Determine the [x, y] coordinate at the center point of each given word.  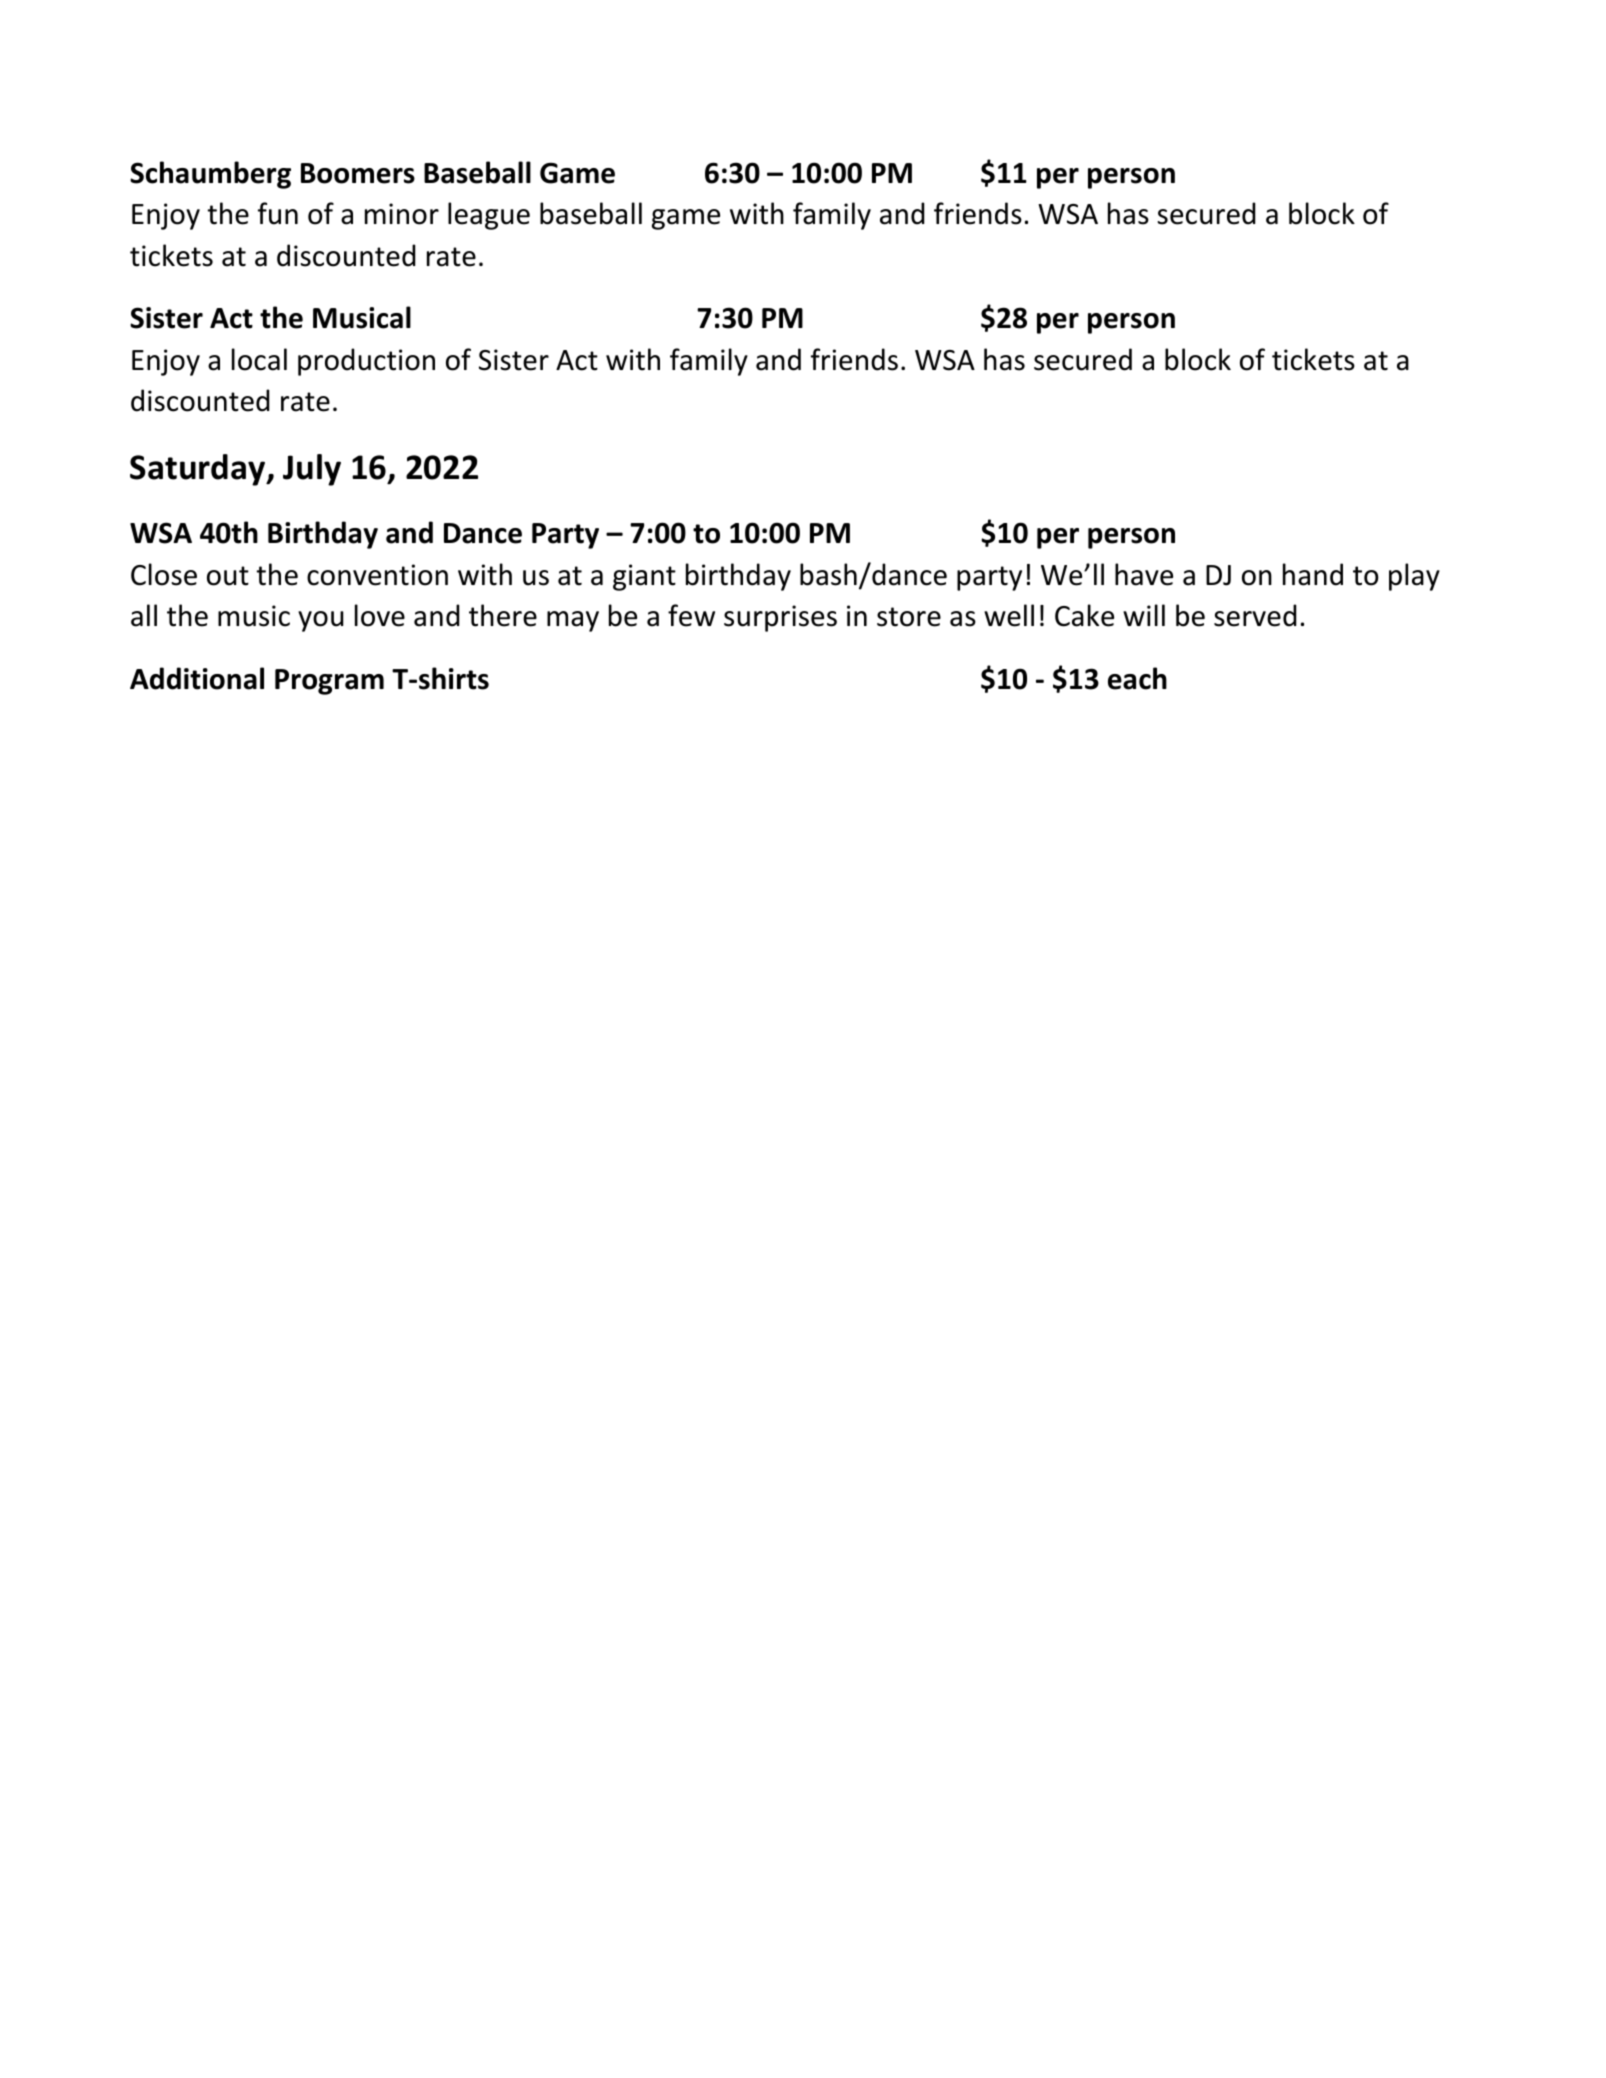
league [489, 216]
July [312, 470]
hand [1313, 574]
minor [402, 214]
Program [329, 682]
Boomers [358, 173]
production [366, 362]
